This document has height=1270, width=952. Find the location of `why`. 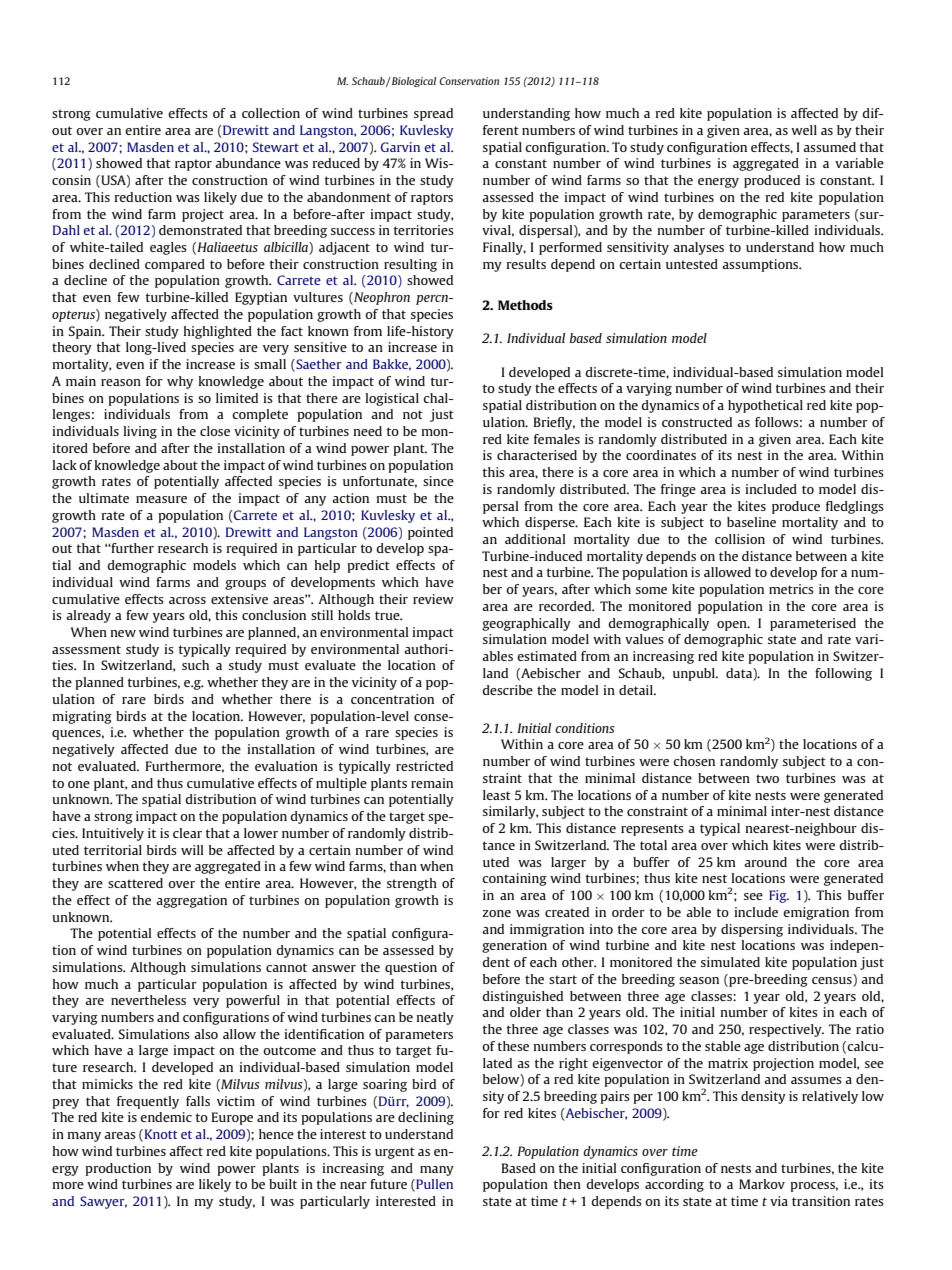

why is located at coordinates (180, 382).
